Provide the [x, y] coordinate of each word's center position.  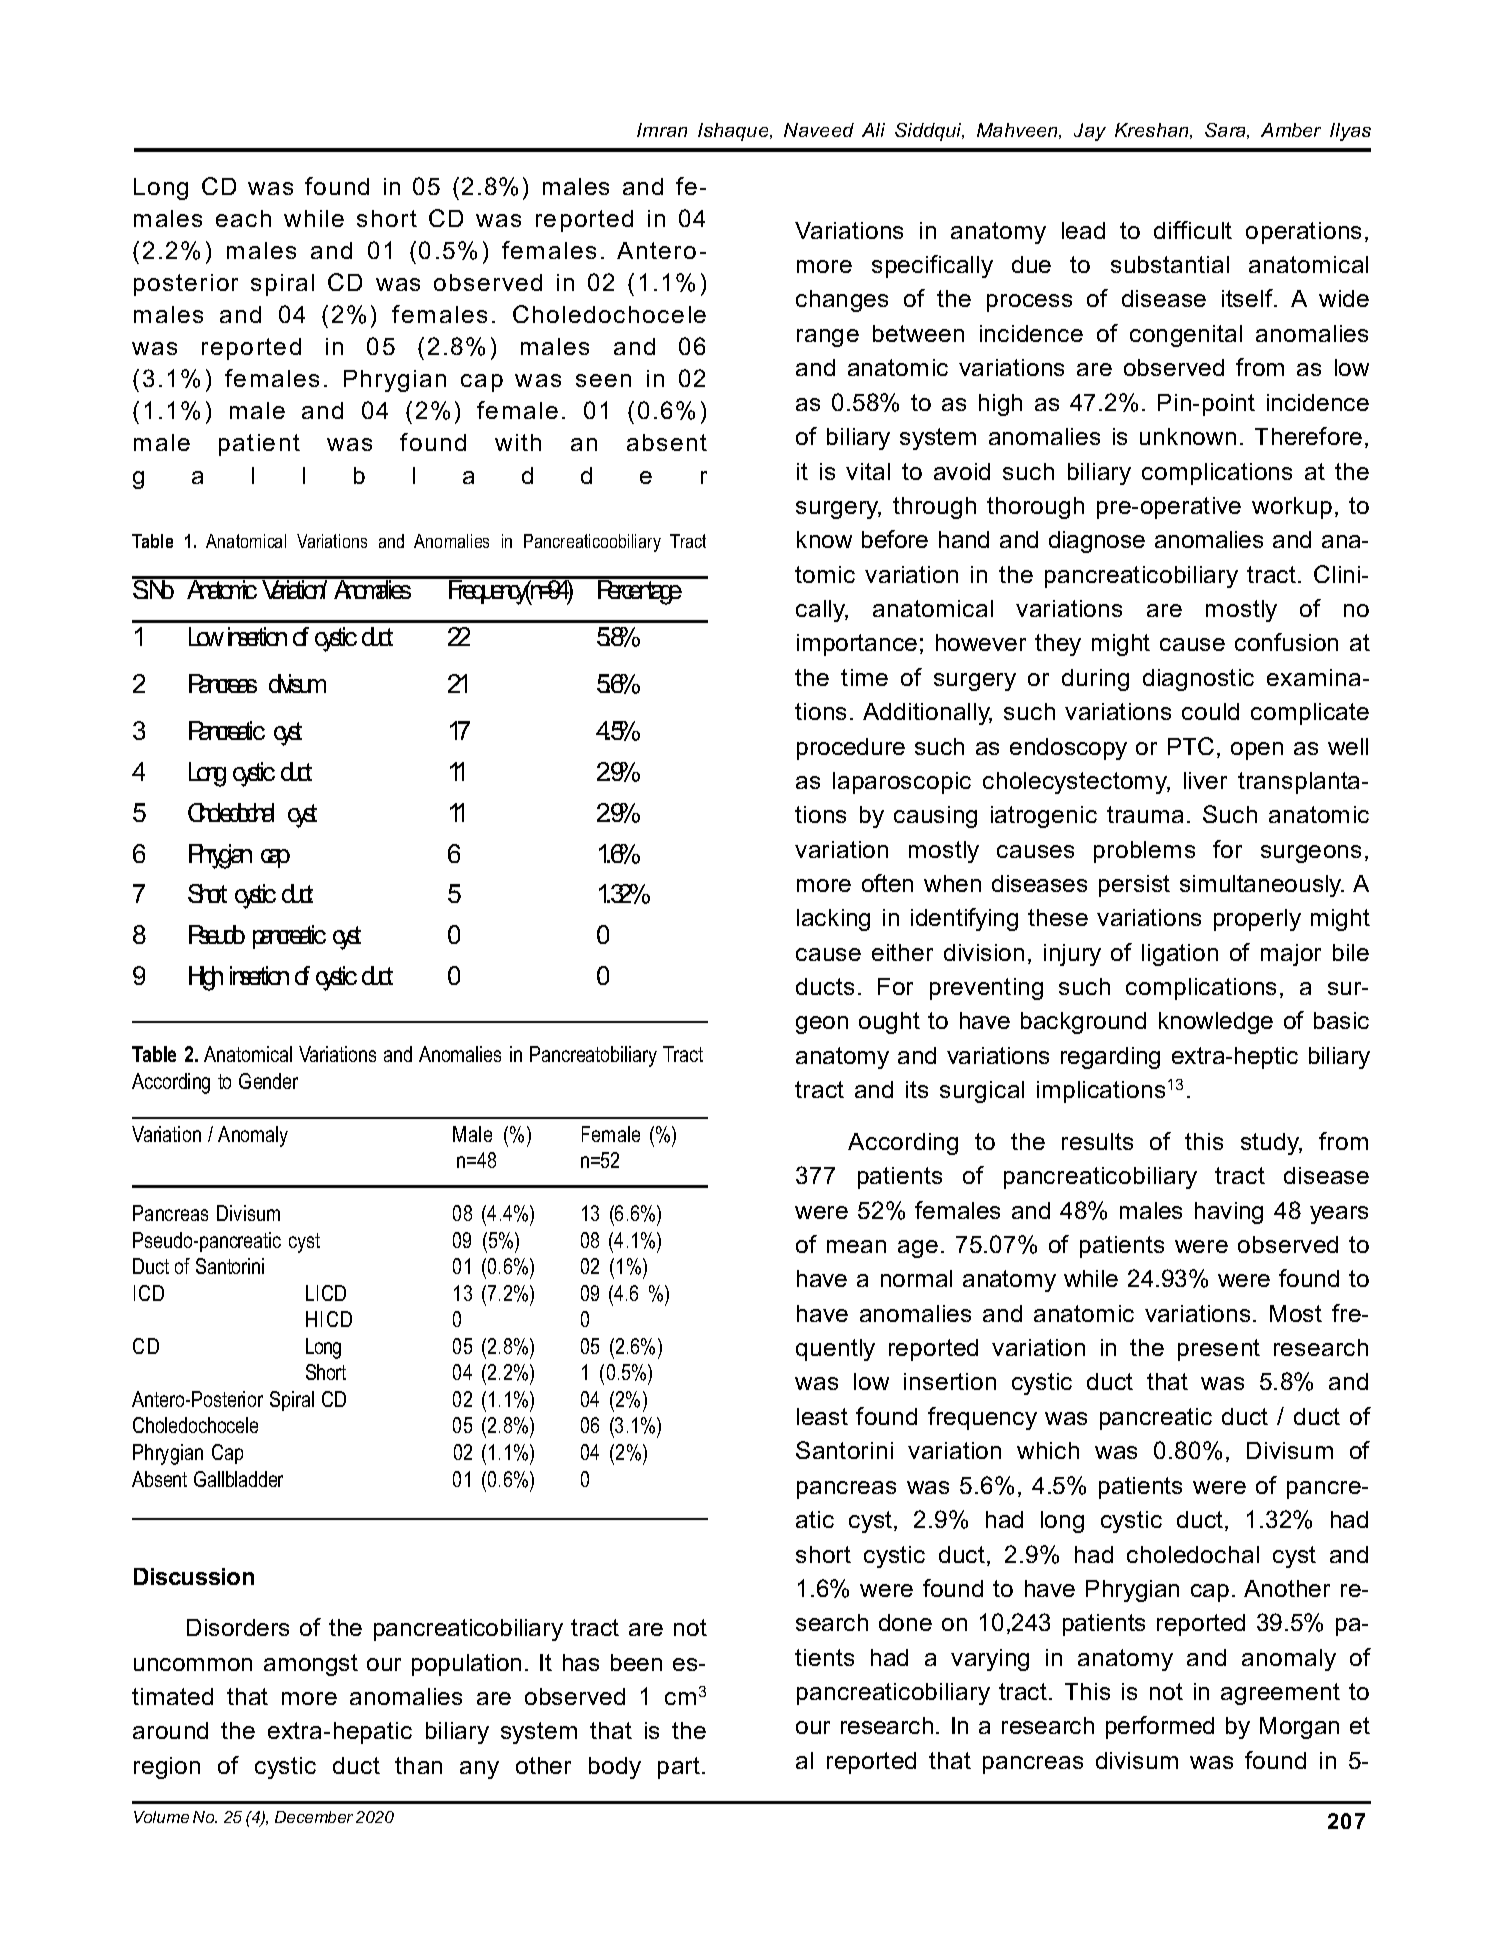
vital [868, 471]
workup [1292, 508]
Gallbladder [238, 1479]
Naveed [819, 130]
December [314, 1817]
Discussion [194, 1576]
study [1271, 1144]
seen [603, 380]
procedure [851, 749]
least [822, 1416]
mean [856, 1246]
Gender [268, 1081]
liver [1205, 780]
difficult [1193, 230]
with [518, 442]
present [1219, 1350]
